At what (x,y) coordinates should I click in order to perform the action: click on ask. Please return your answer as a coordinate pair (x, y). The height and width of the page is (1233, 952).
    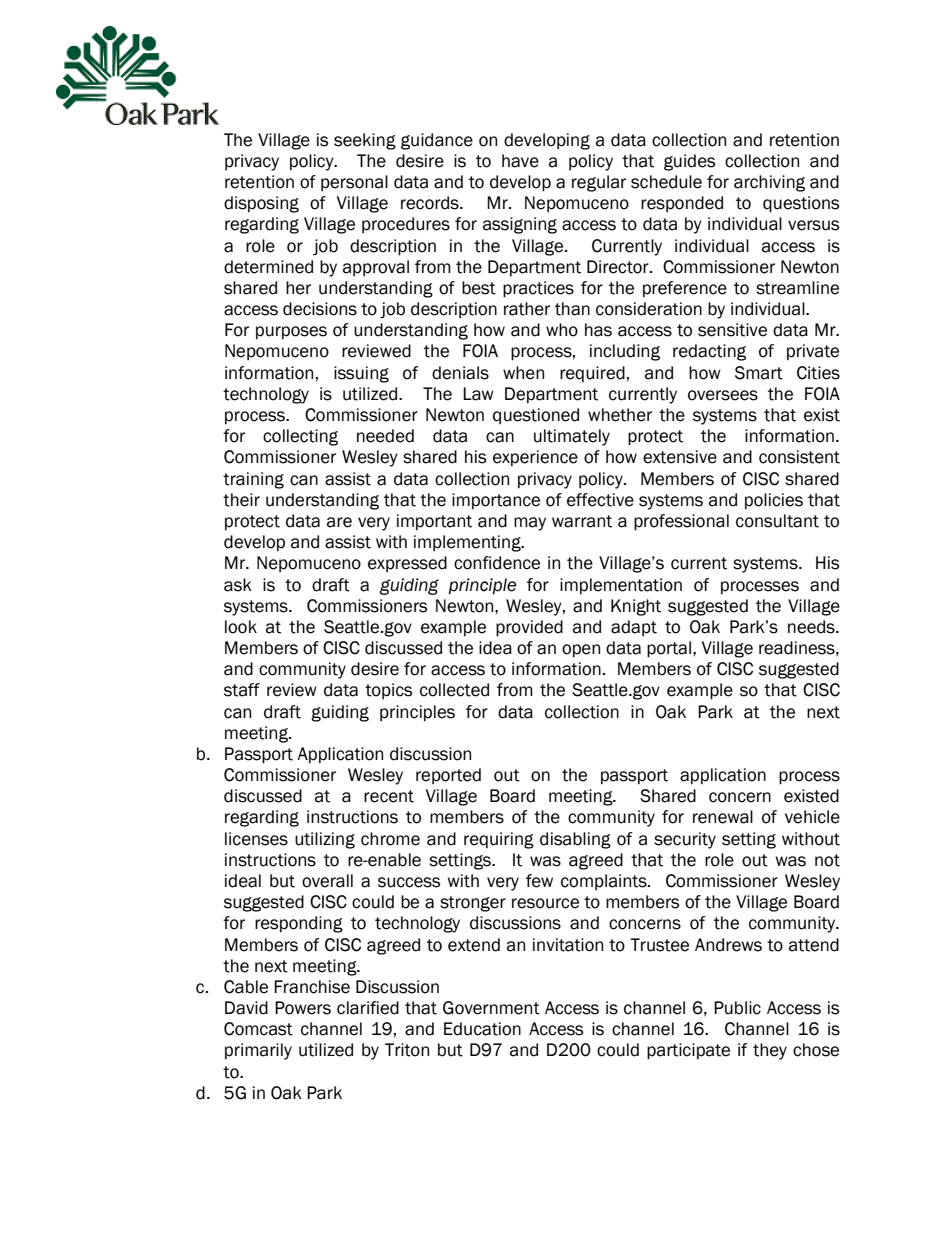
    Looking at the image, I should click on (238, 585).
